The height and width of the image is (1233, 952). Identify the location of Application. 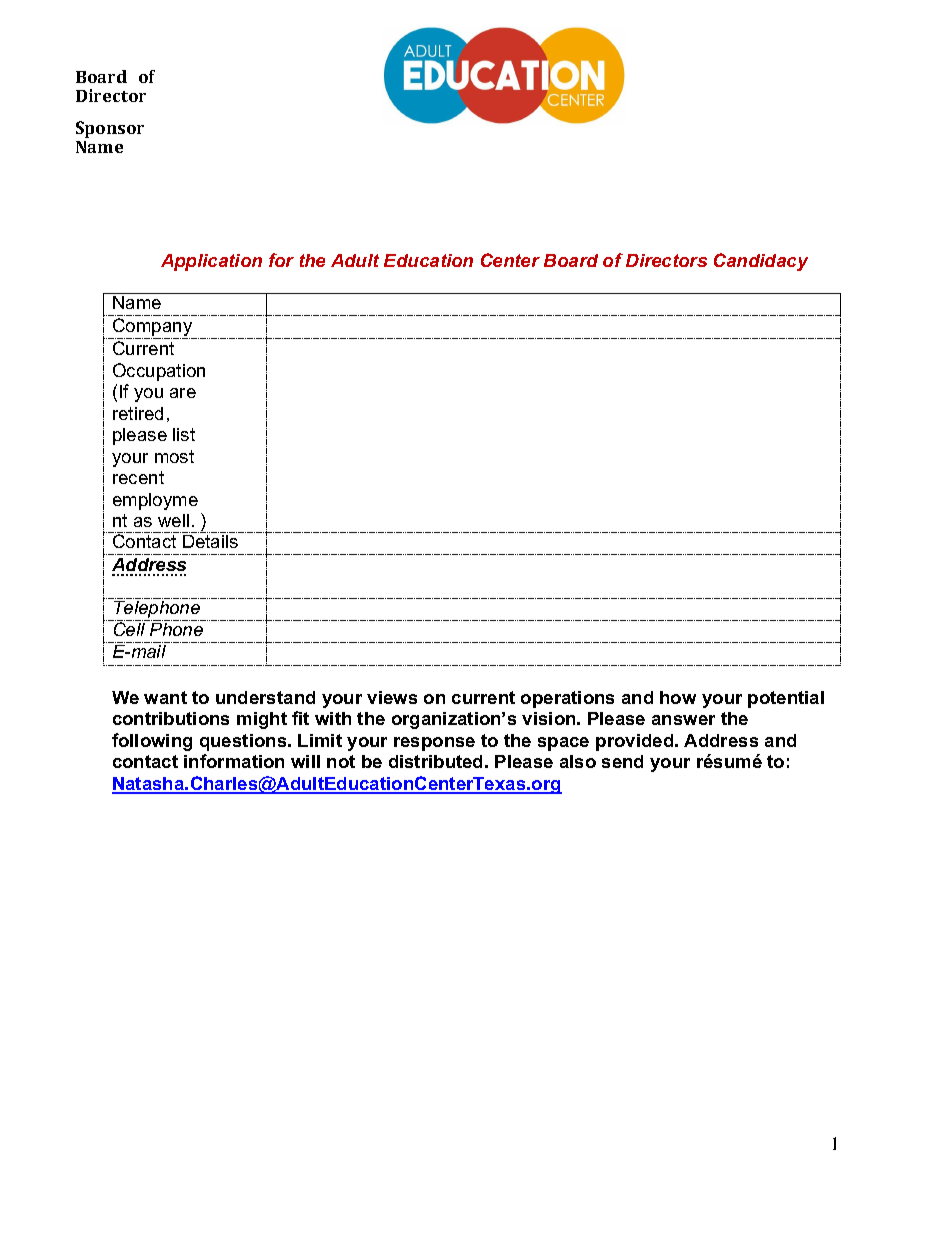
(211, 262).
